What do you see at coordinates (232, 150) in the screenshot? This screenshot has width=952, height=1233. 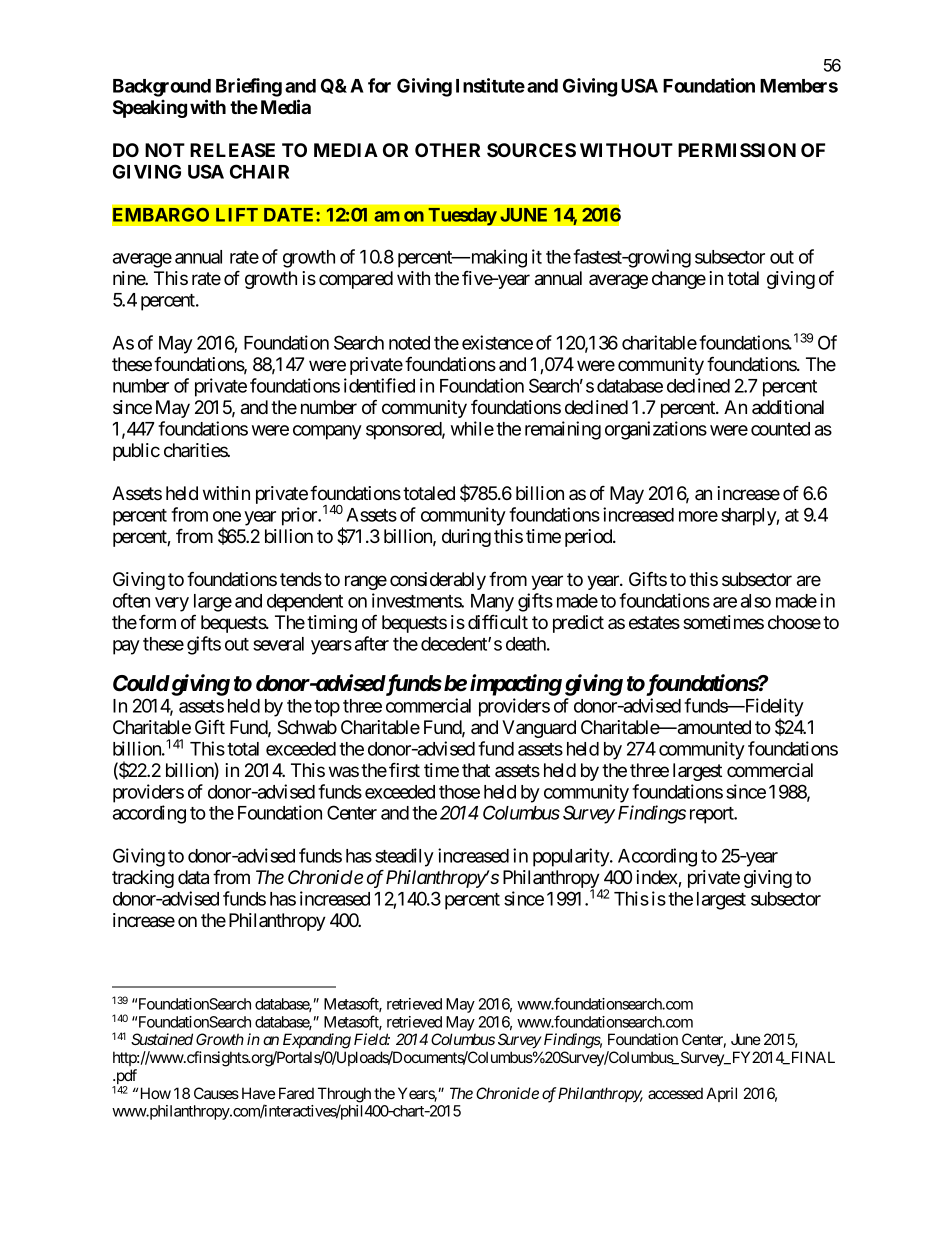 I see `RELEASE` at bounding box center [232, 150].
